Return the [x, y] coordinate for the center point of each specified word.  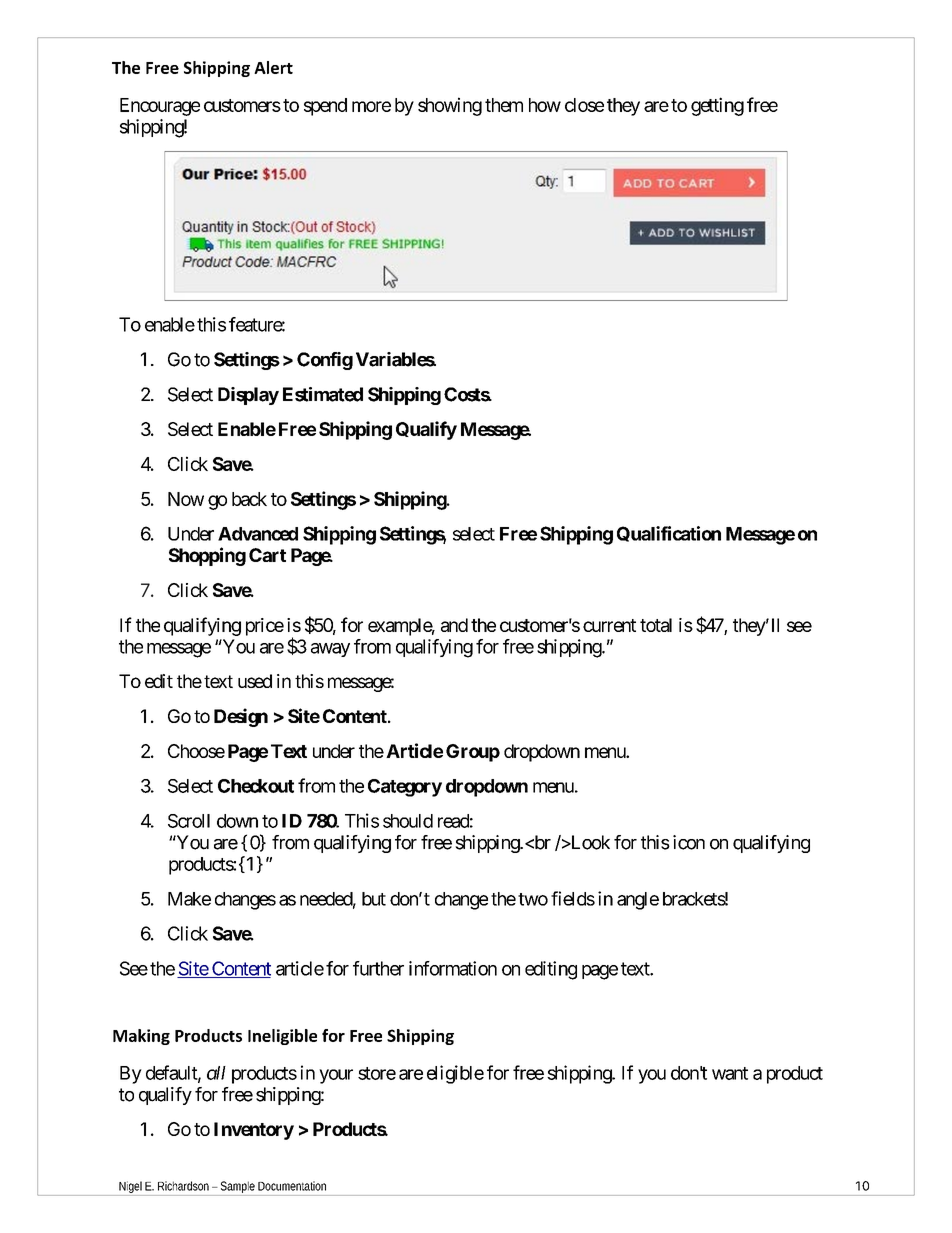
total [656, 625]
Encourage [160, 107]
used [255, 681]
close [584, 105]
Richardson [183, 1186]
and [454, 625]
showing [450, 106]
